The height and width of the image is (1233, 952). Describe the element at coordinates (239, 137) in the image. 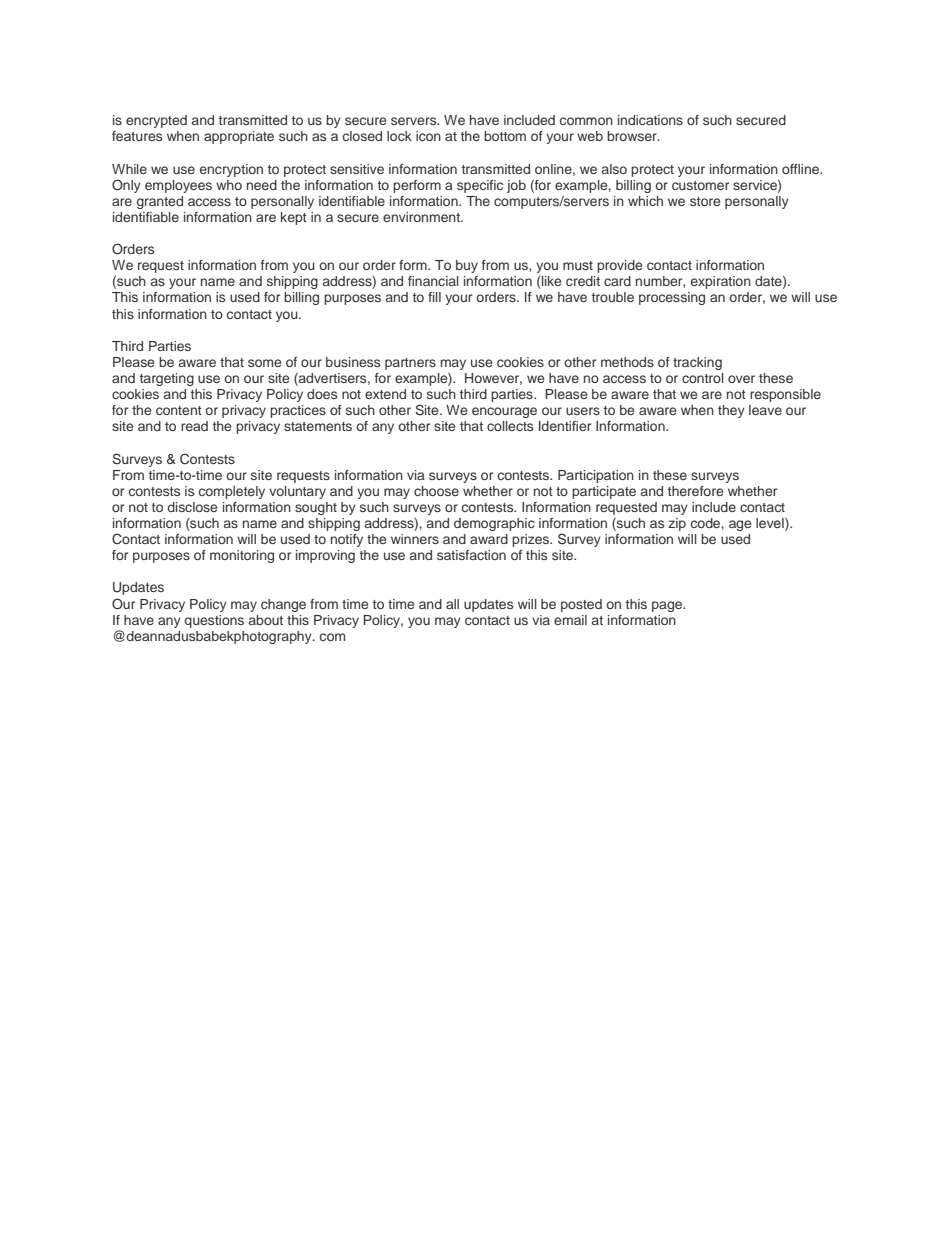

I see `appropriate` at that location.
